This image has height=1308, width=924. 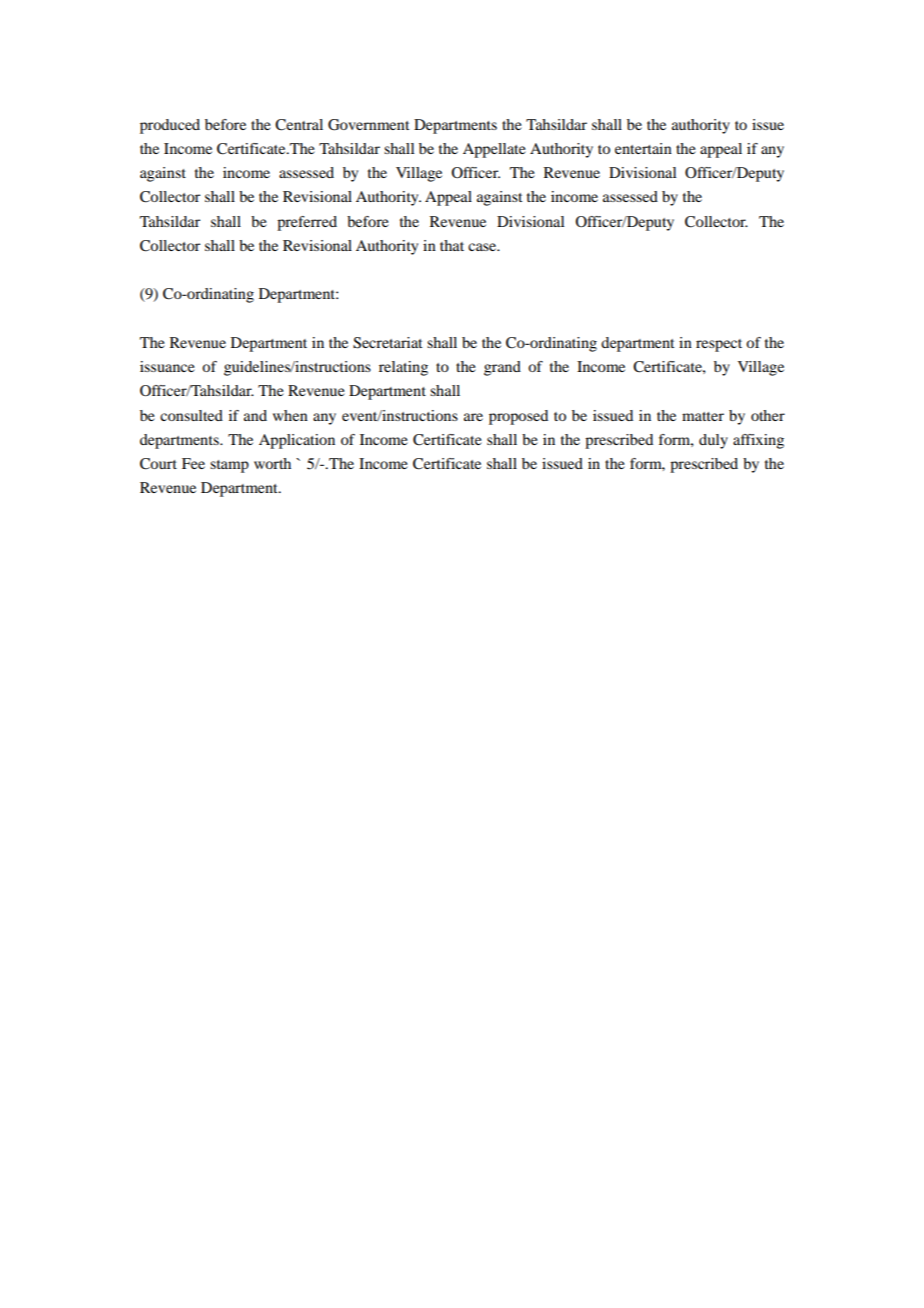 I want to click on Secretariat, so click(x=388, y=343).
